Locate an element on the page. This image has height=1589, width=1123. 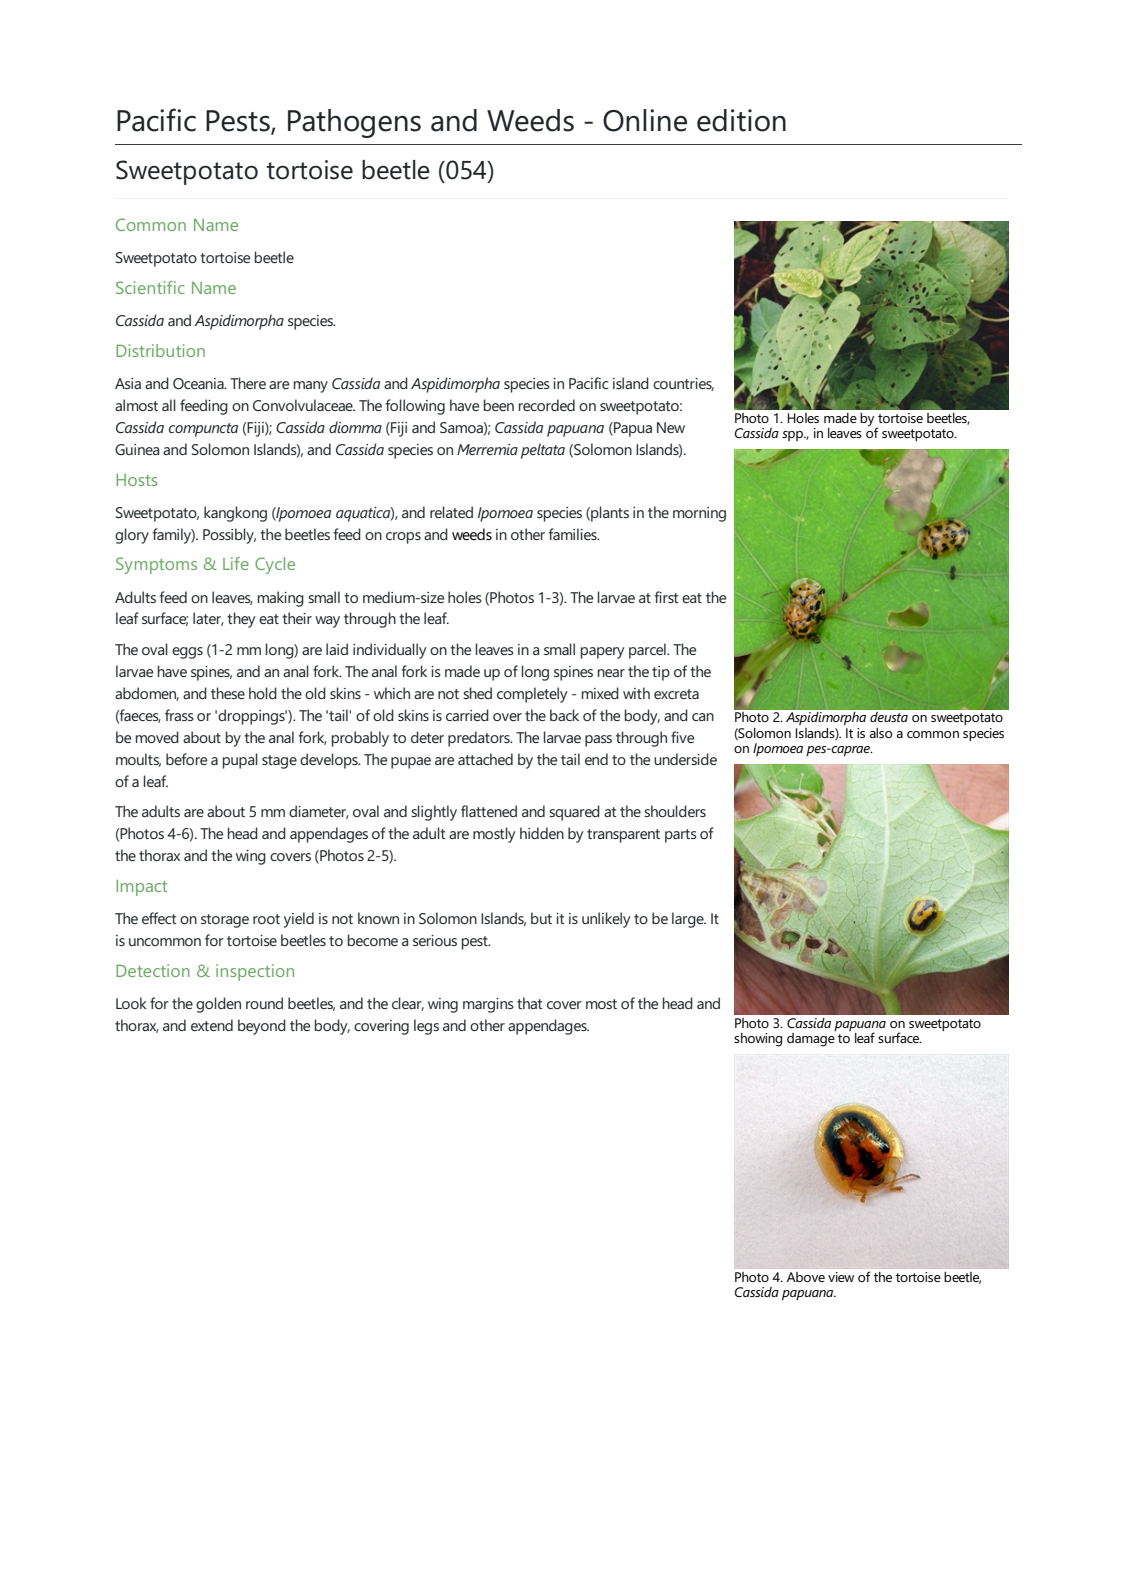
round is located at coordinates (264, 1003).
